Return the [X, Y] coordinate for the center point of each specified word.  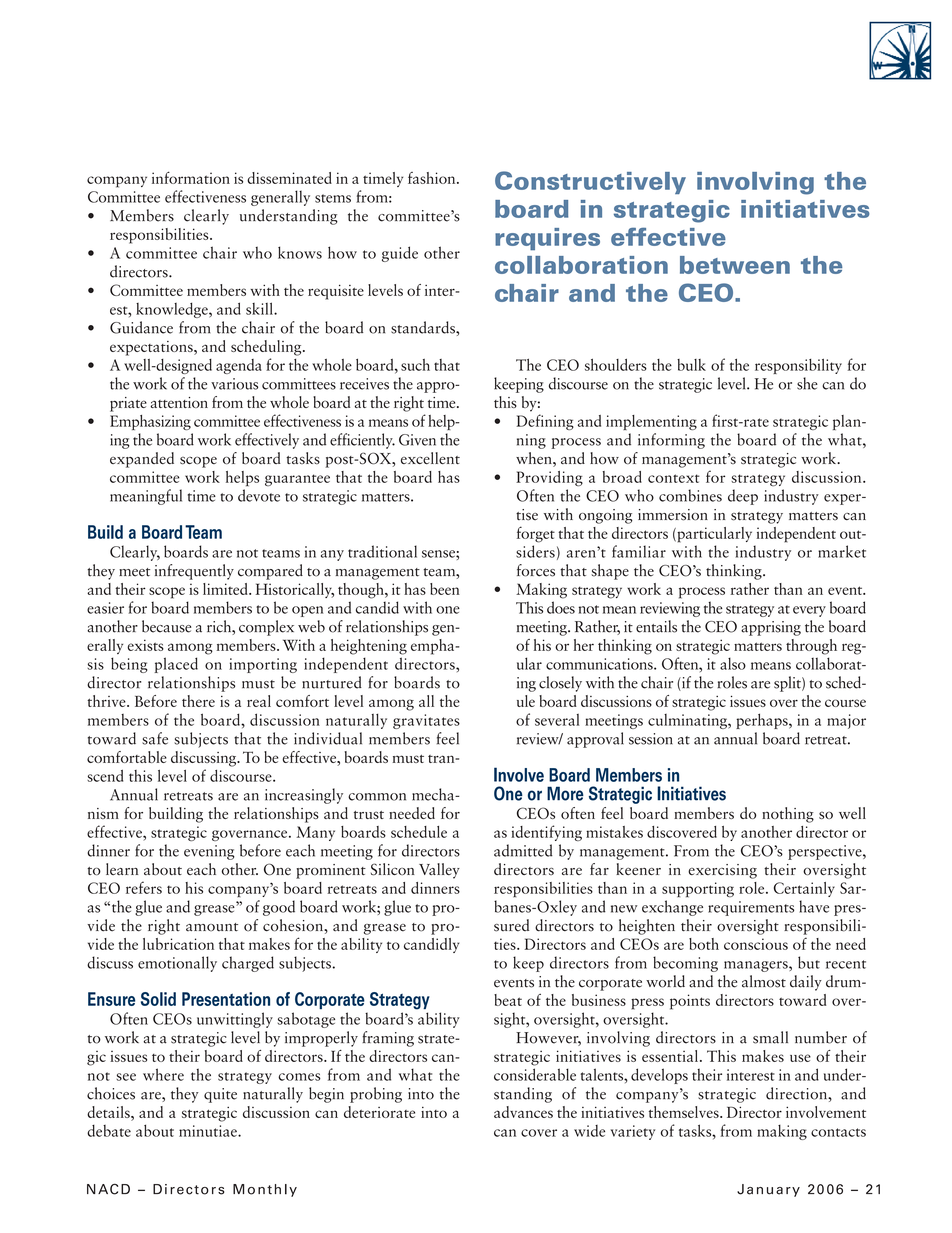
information [191, 177]
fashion [433, 178]
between [735, 265]
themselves [685, 1112]
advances [523, 1112]
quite [220, 1095]
